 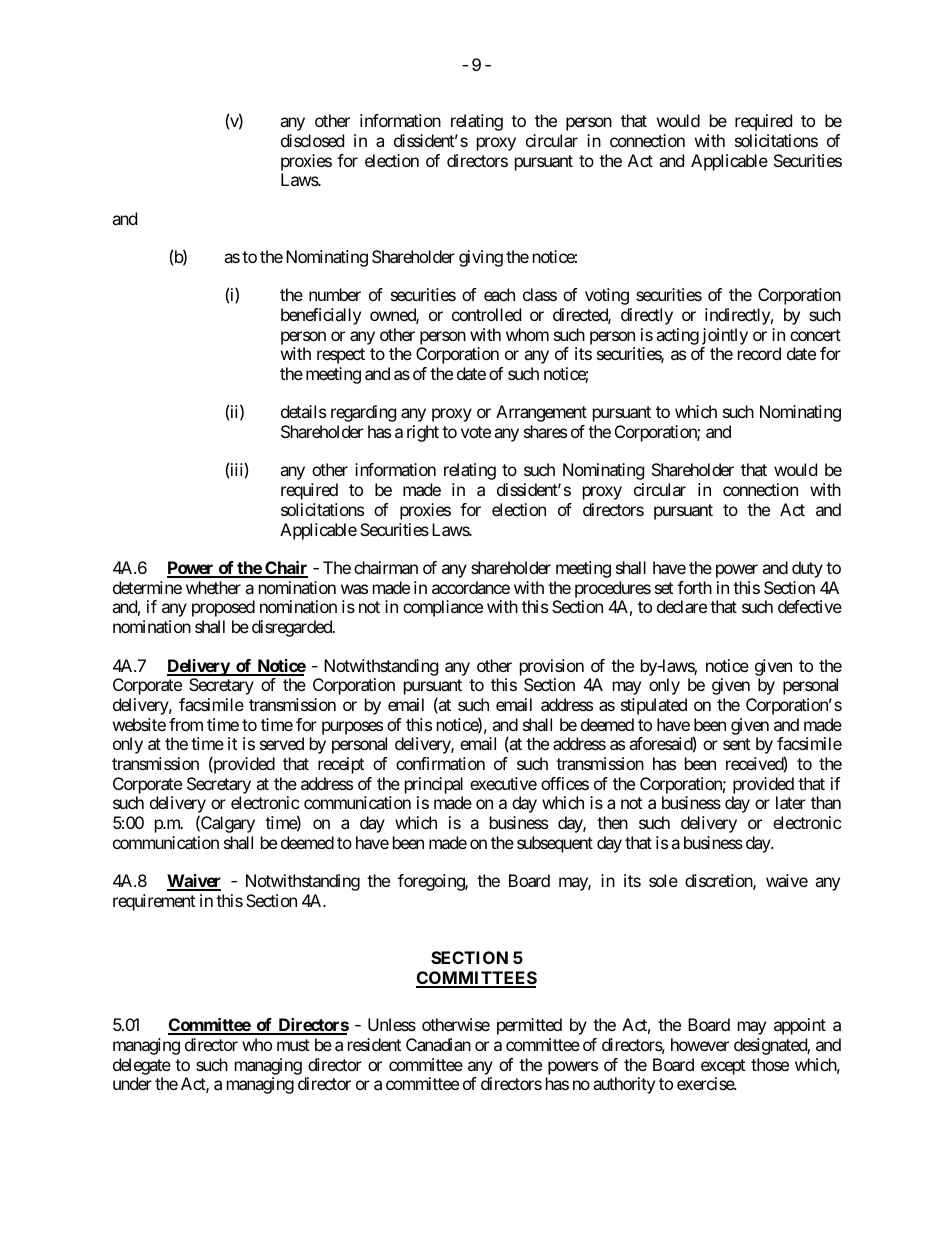 What do you see at coordinates (694, 587) in the screenshot?
I see `forth` at bounding box center [694, 587].
